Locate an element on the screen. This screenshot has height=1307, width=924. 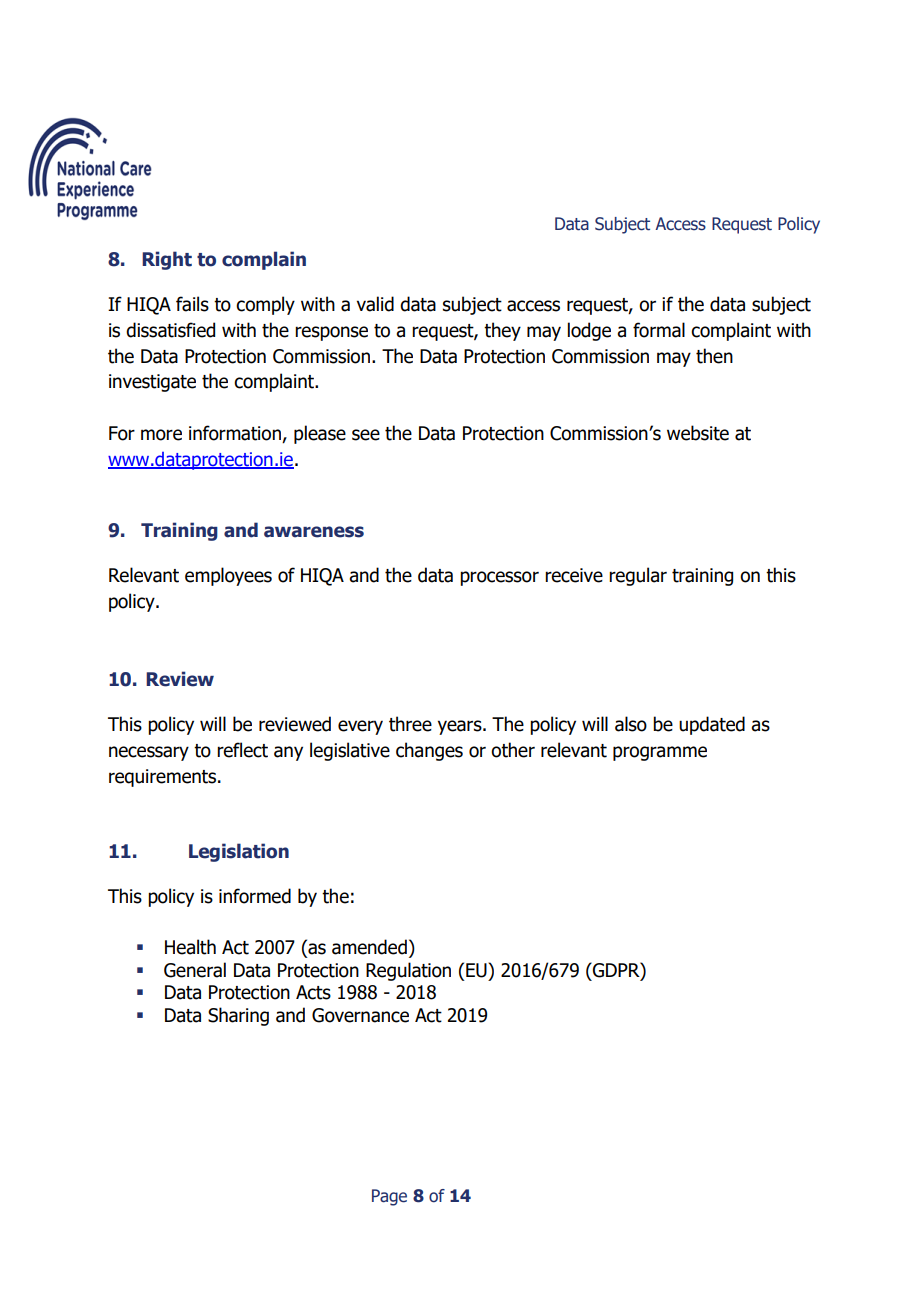
programme is located at coordinates (660, 753).
